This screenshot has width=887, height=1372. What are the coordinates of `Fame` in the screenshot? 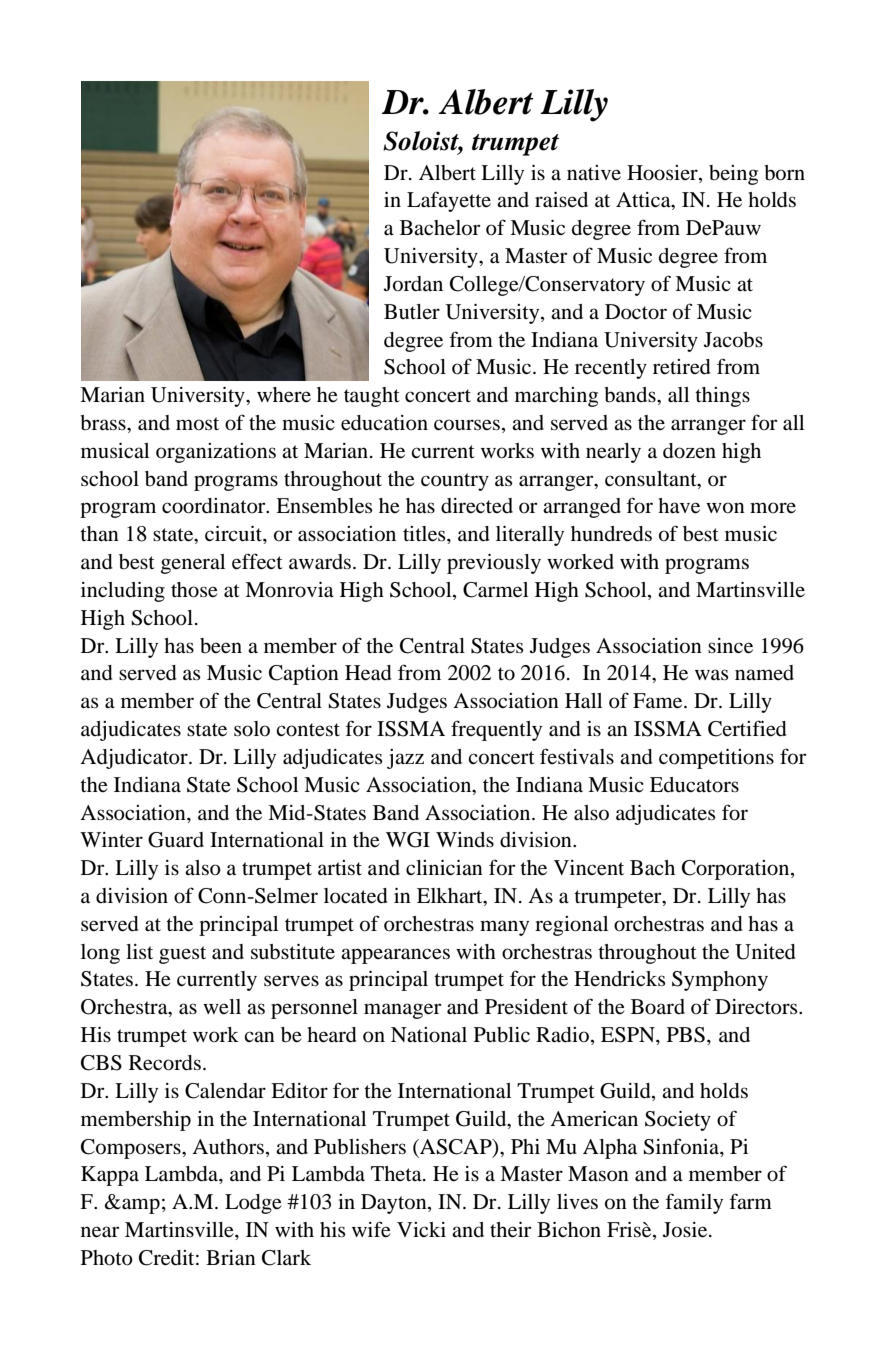 It's located at (659, 701).
